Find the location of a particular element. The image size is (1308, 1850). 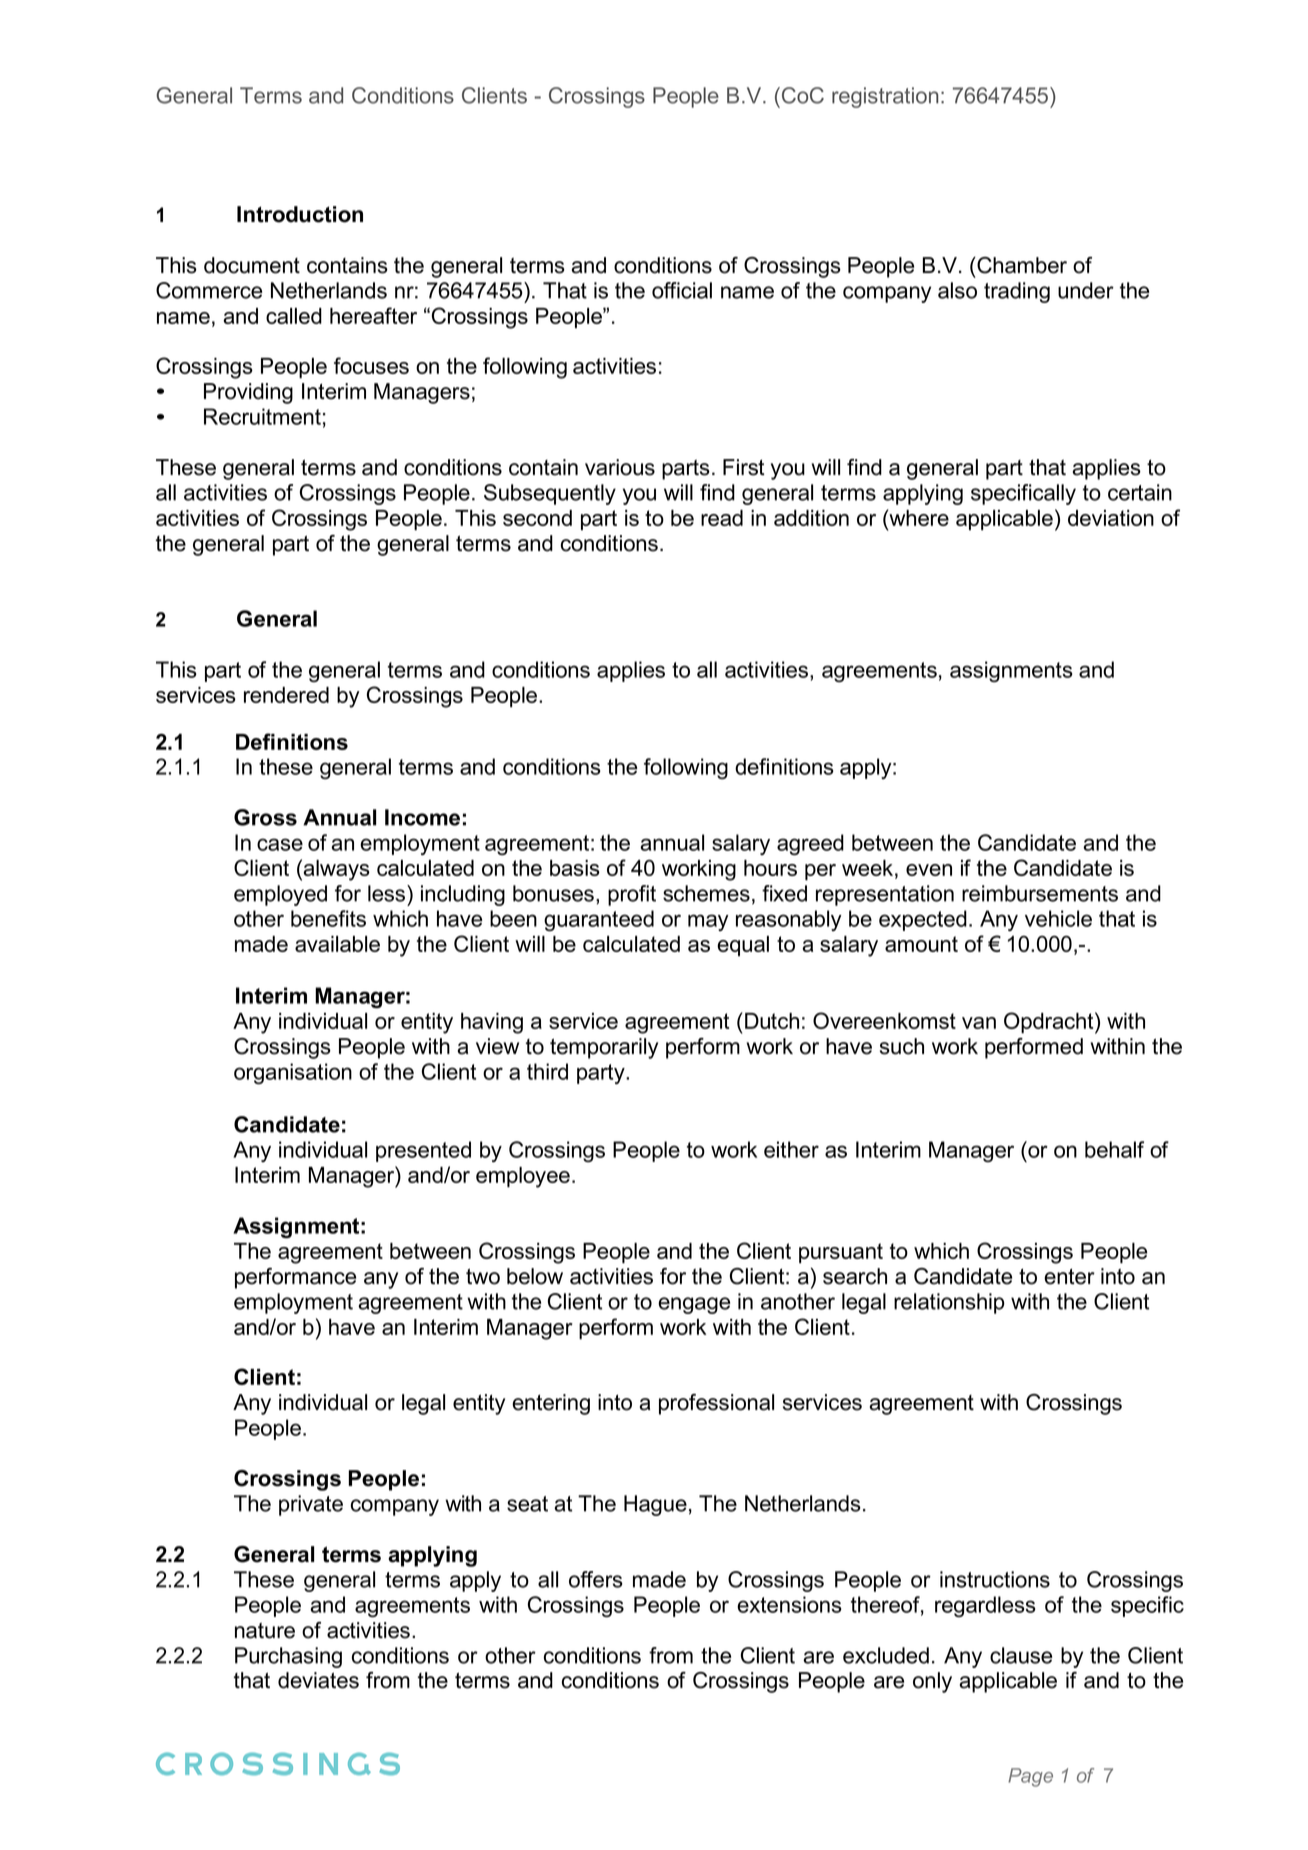

may is located at coordinates (708, 922).
